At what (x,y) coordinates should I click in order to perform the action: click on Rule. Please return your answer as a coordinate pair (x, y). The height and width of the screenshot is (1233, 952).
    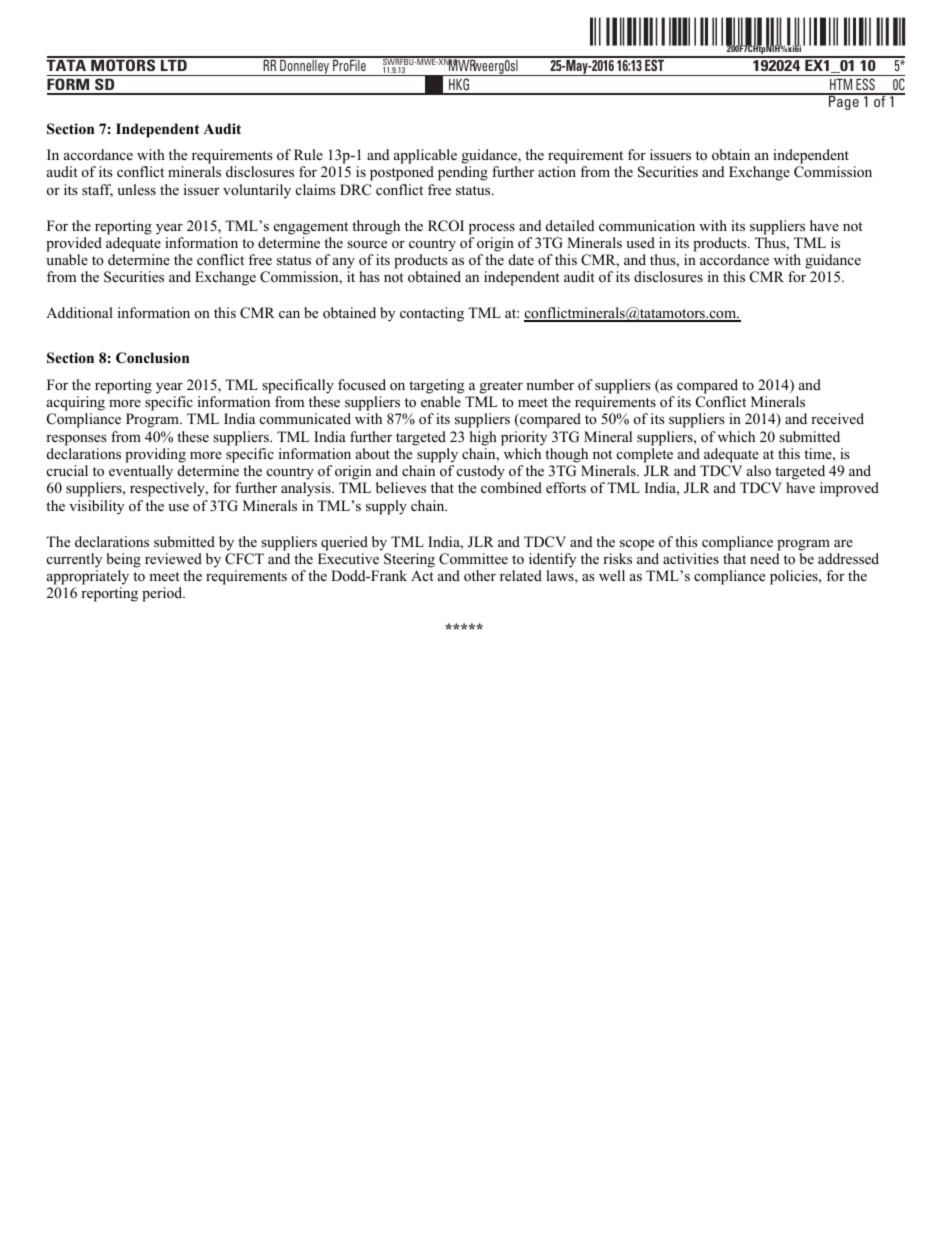
    Looking at the image, I should click on (308, 154).
